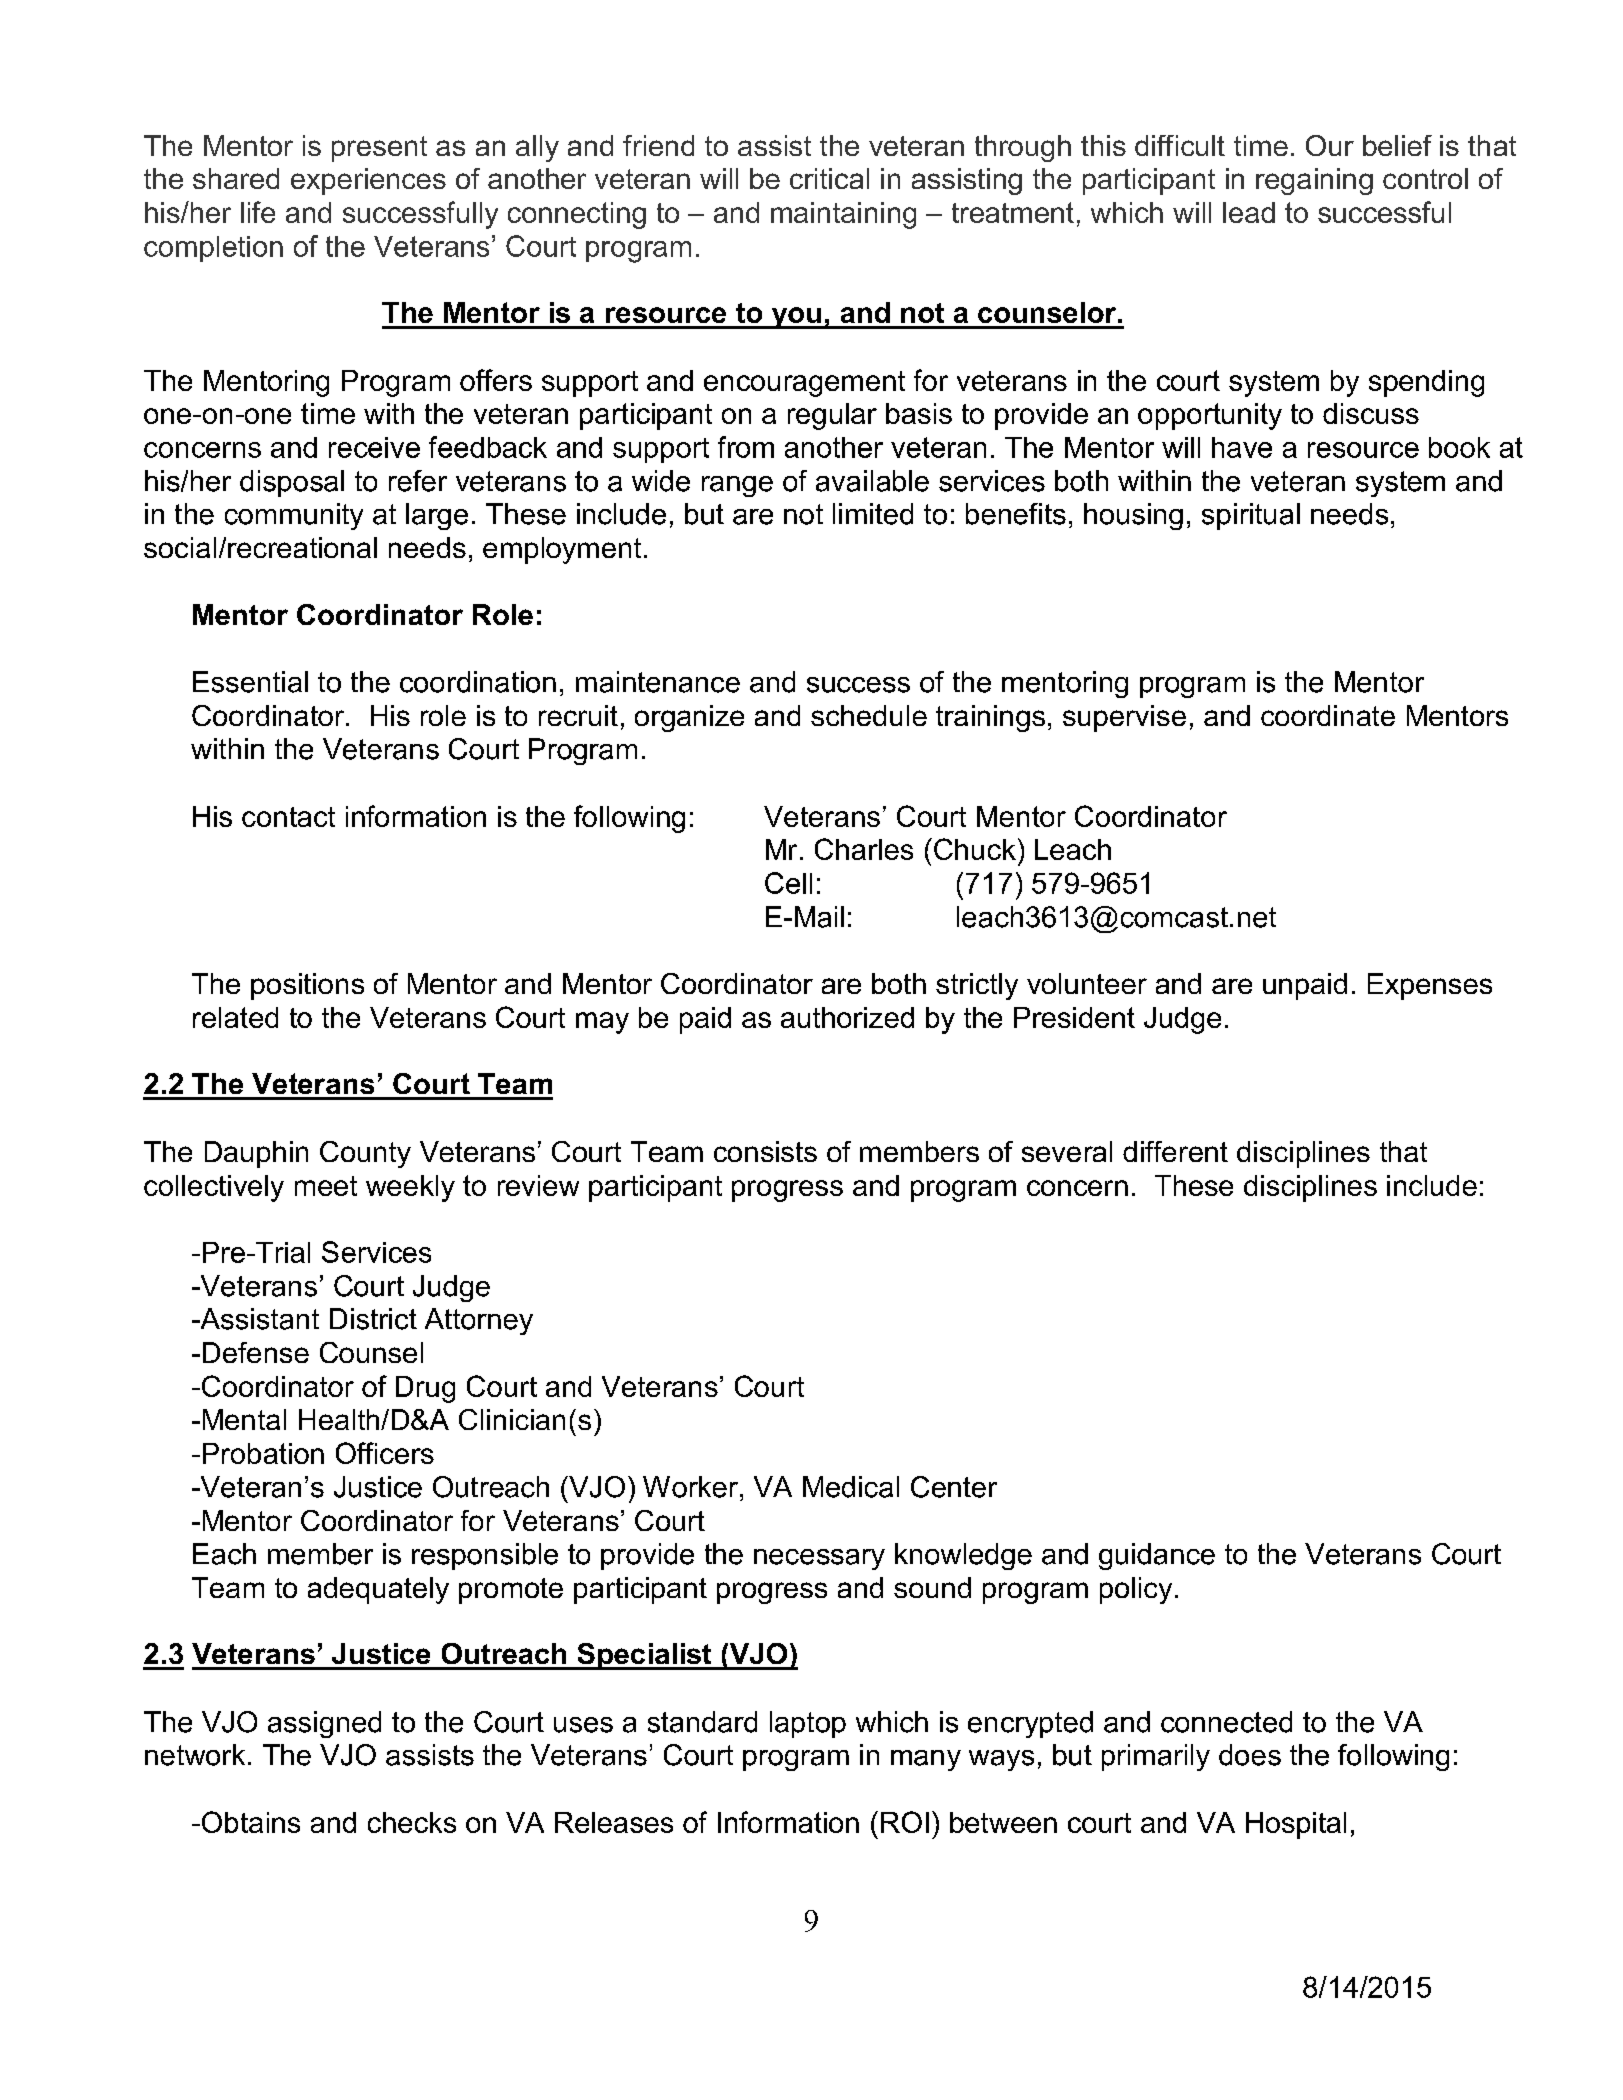  Describe the element at coordinates (324, 1724) in the image. I see `assigned` at that location.
